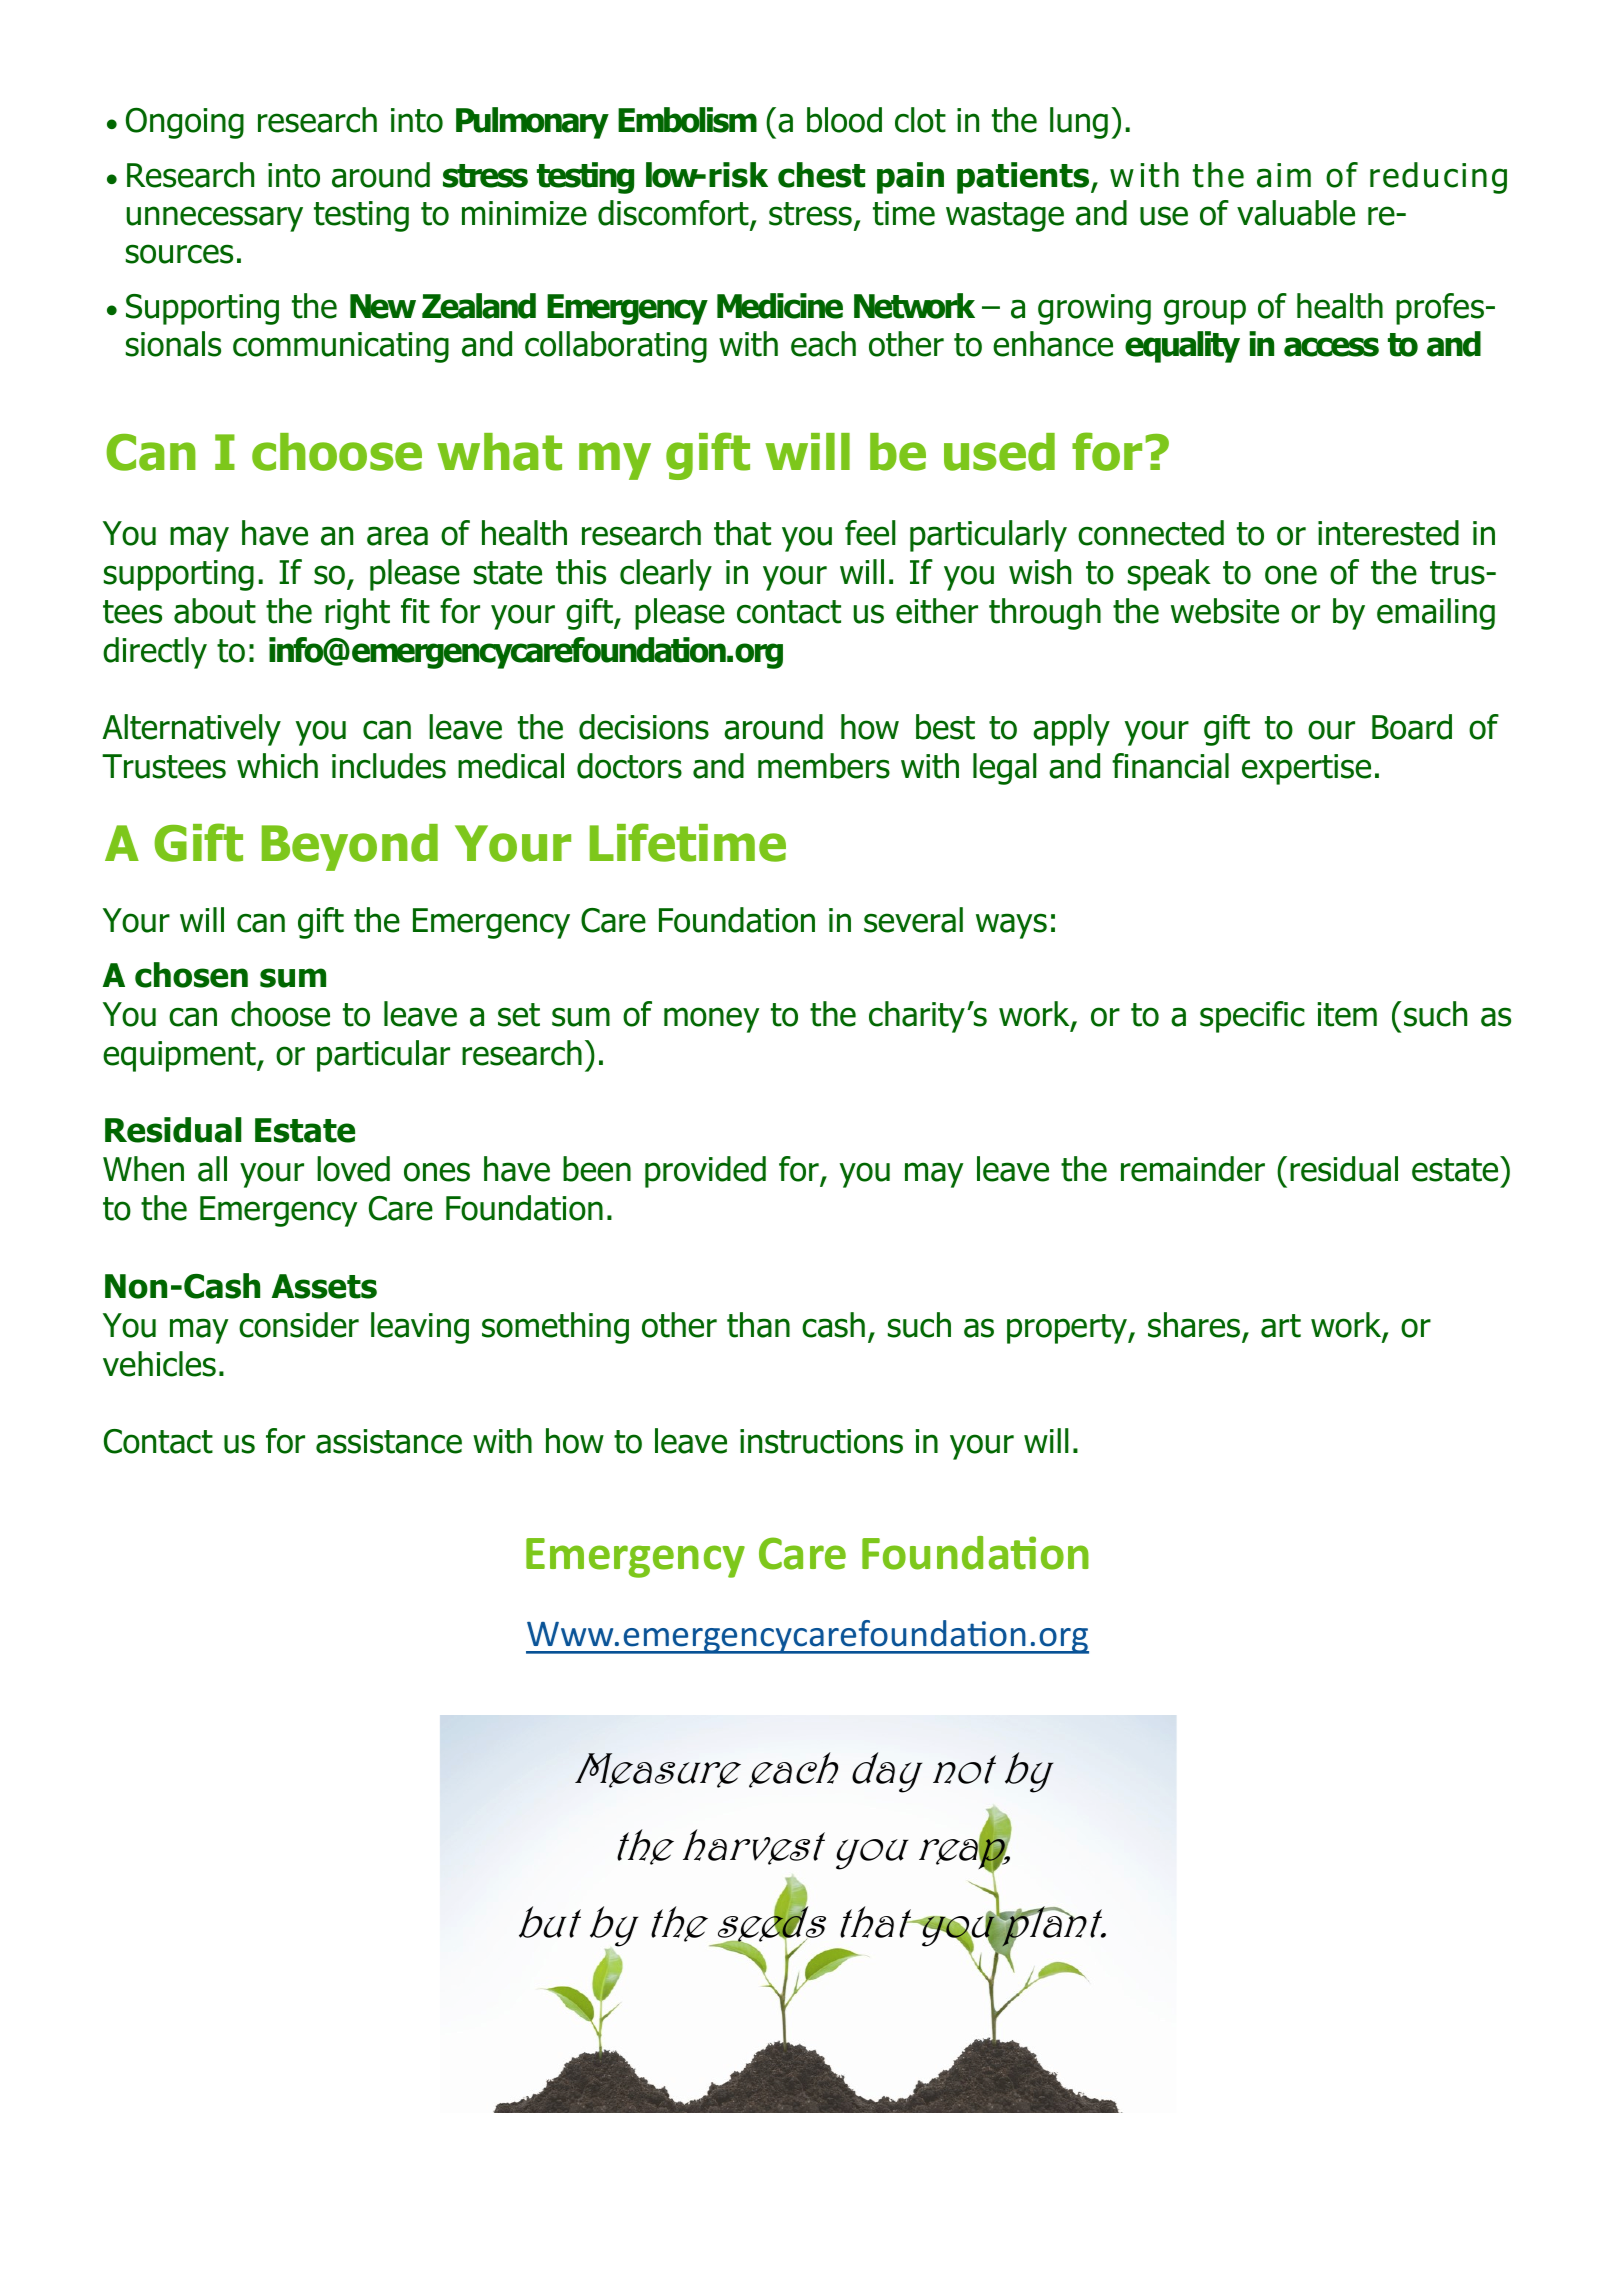 The width and height of the page is (1621, 2292). What do you see at coordinates (824, 766) in the page?
I see `members` at bounding box center [824, 766].
